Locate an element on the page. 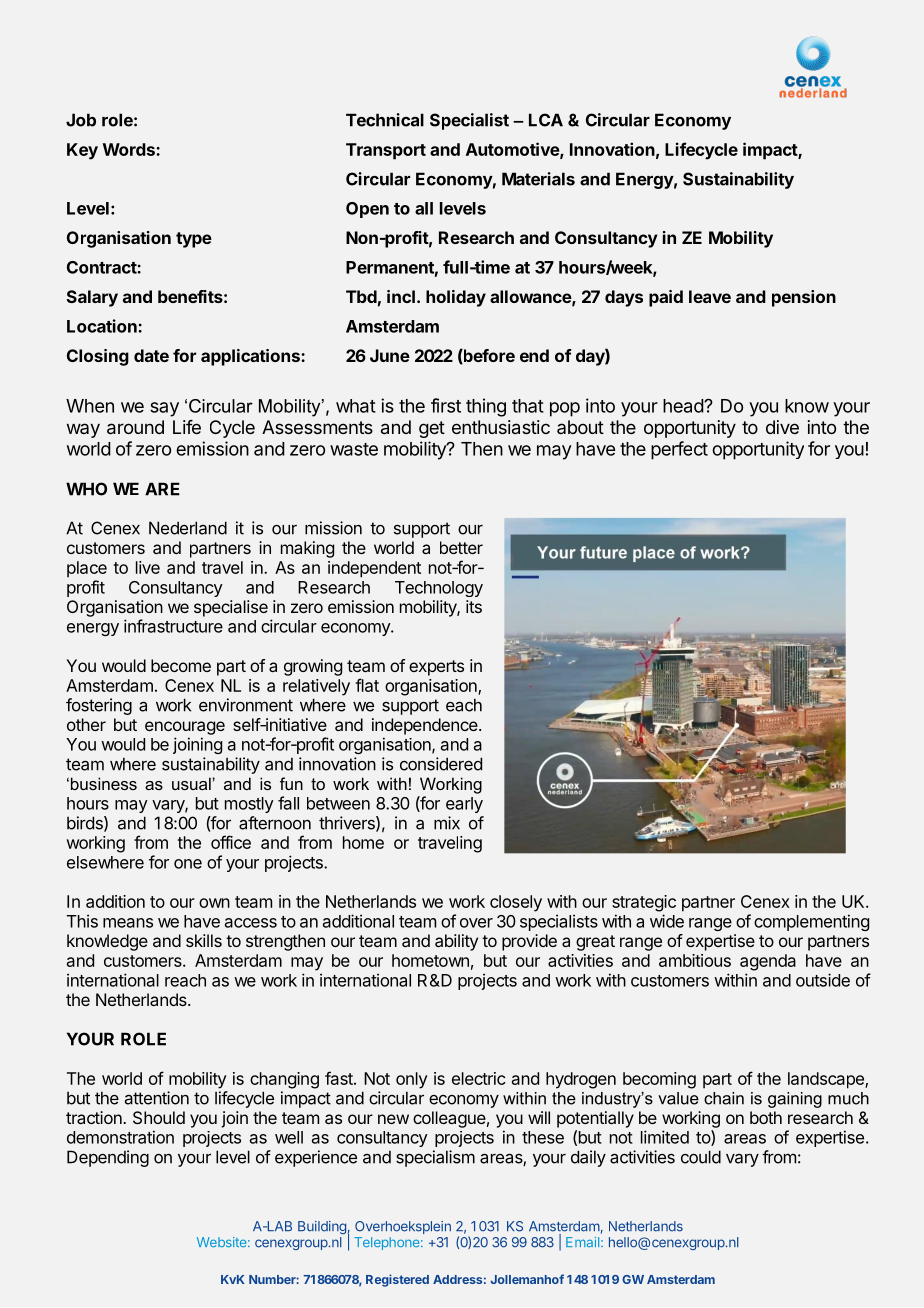  closely is located at coordinates (516, 903).
